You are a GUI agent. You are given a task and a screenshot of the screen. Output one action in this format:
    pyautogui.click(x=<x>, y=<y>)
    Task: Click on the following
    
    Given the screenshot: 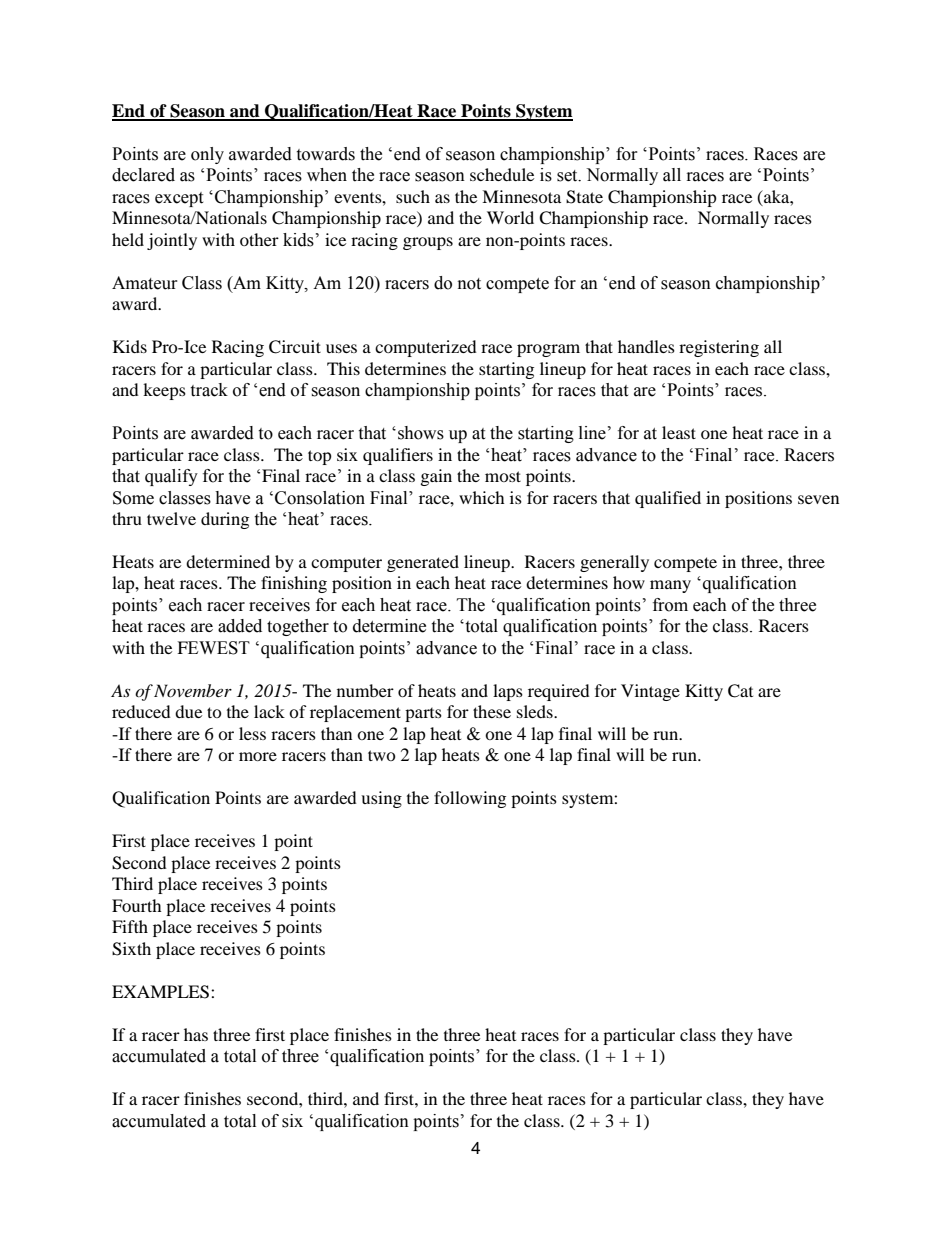 What is the action you would take?
    pyautogui.click(x=470, y=799)
